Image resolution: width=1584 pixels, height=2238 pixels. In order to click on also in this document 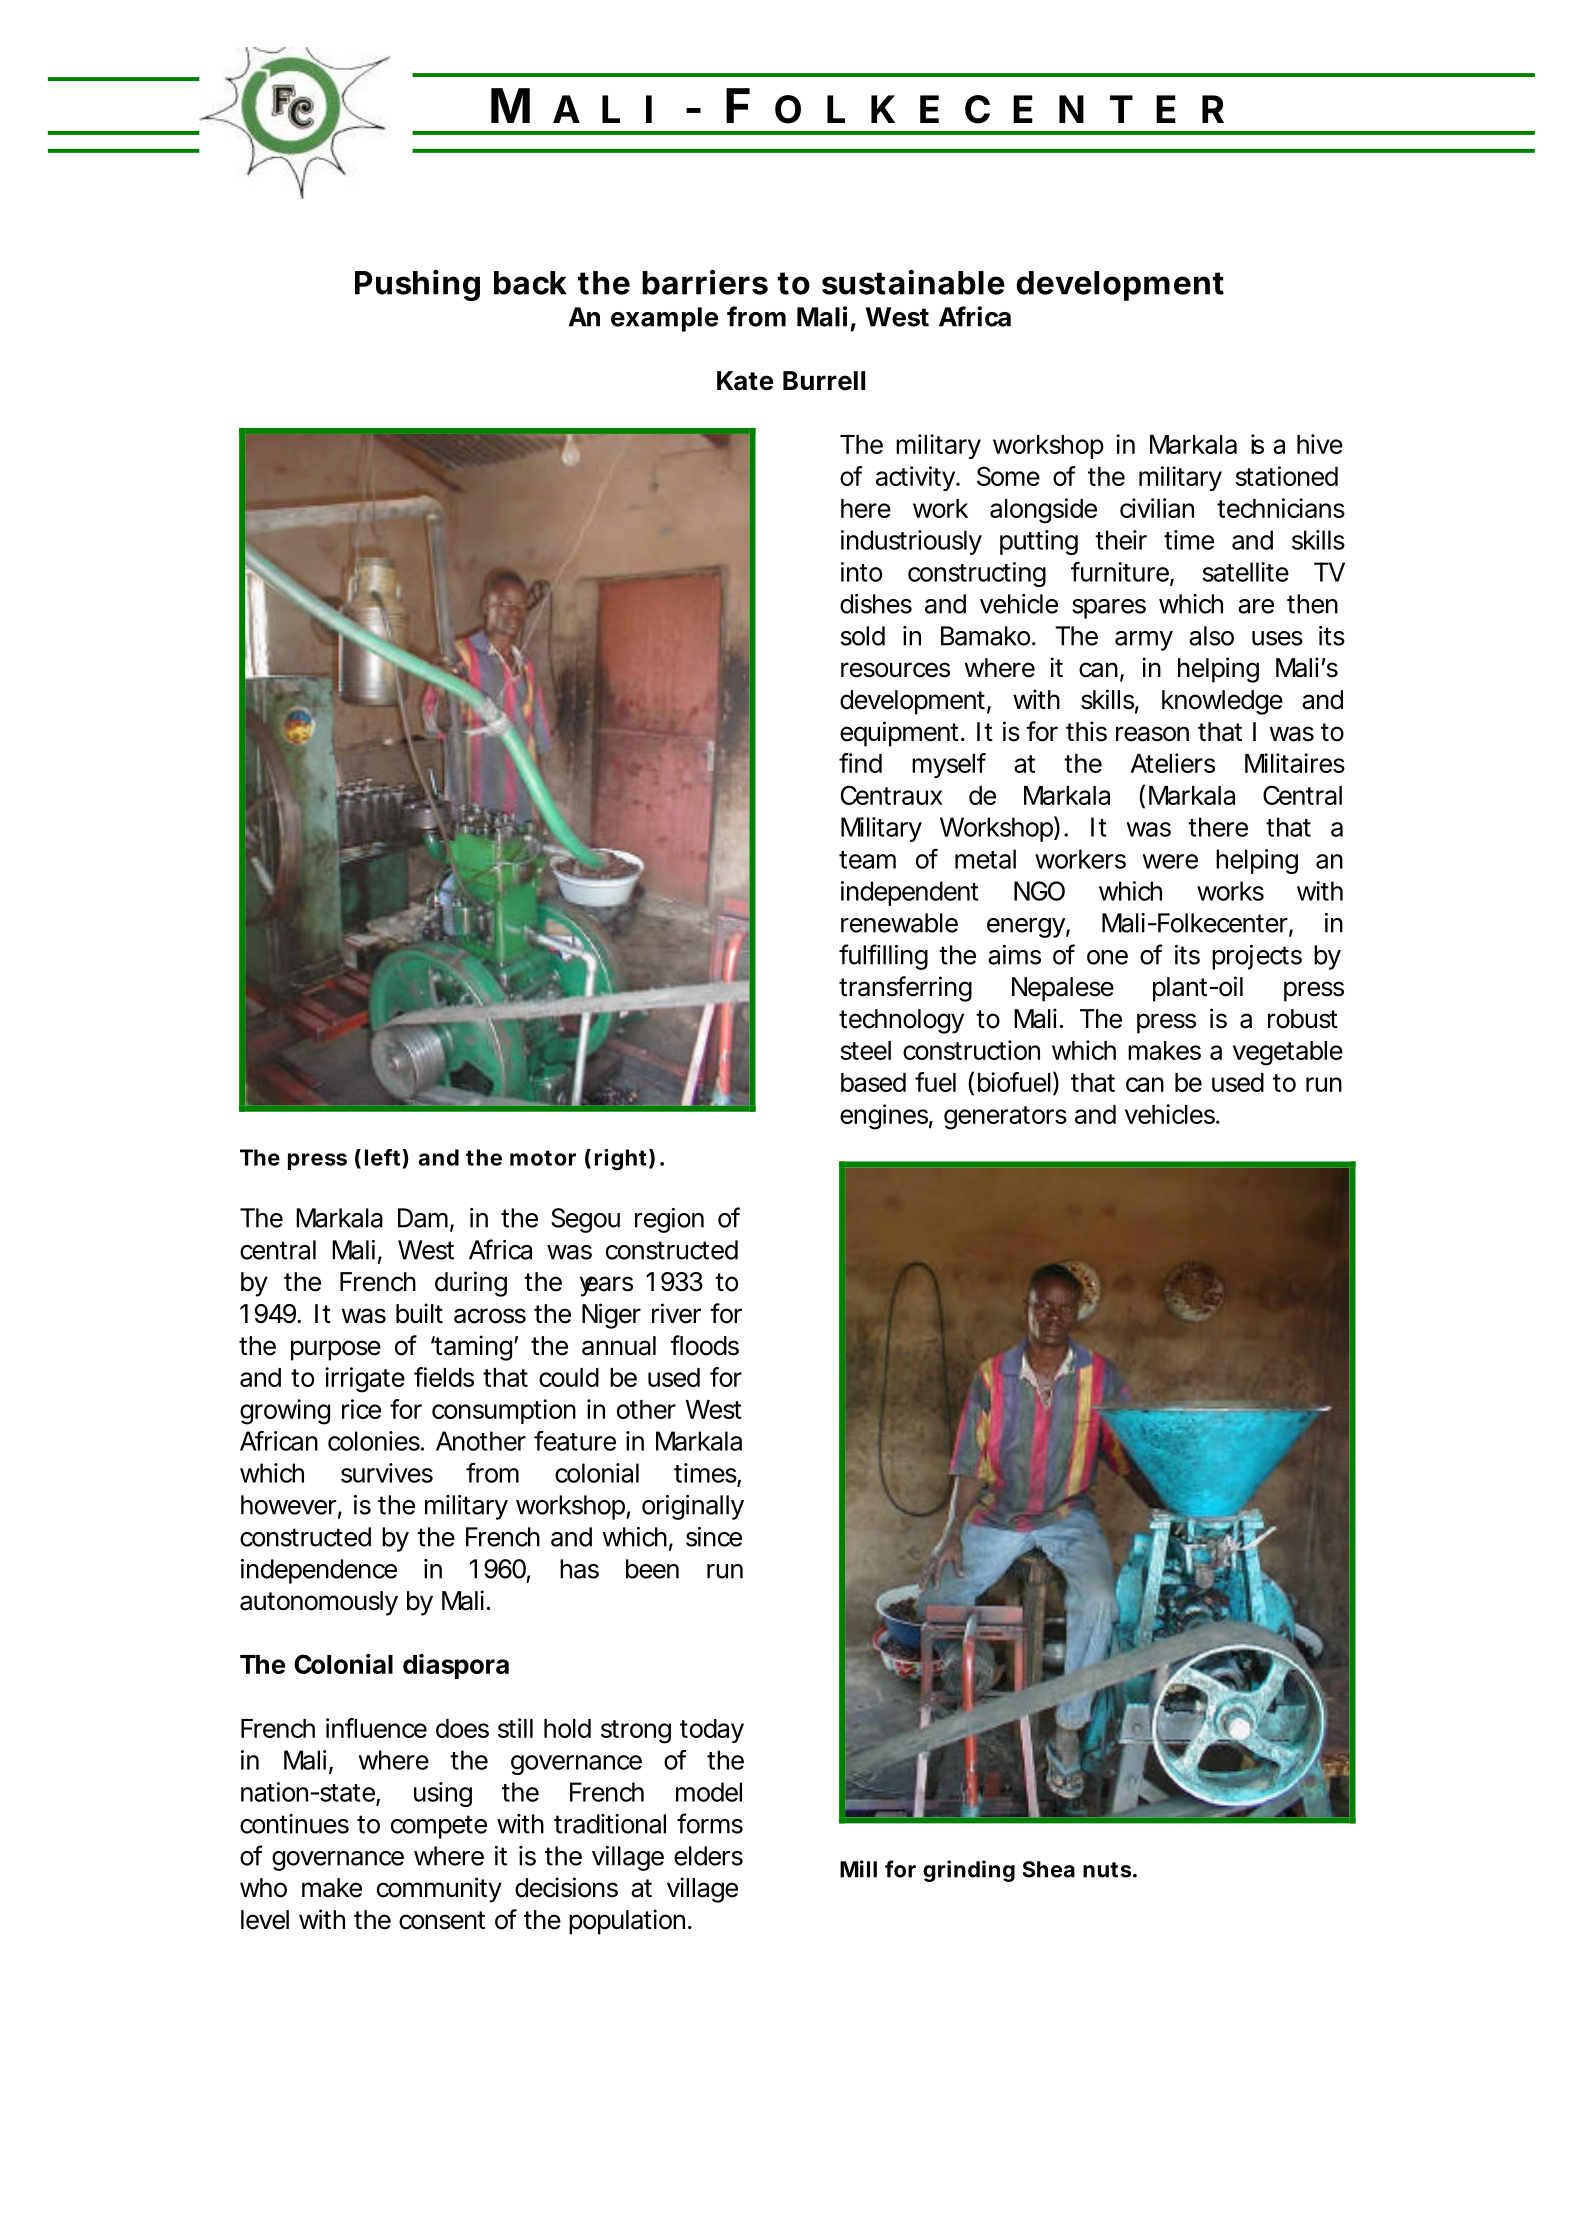, I will do `click(1211, 636)`.
